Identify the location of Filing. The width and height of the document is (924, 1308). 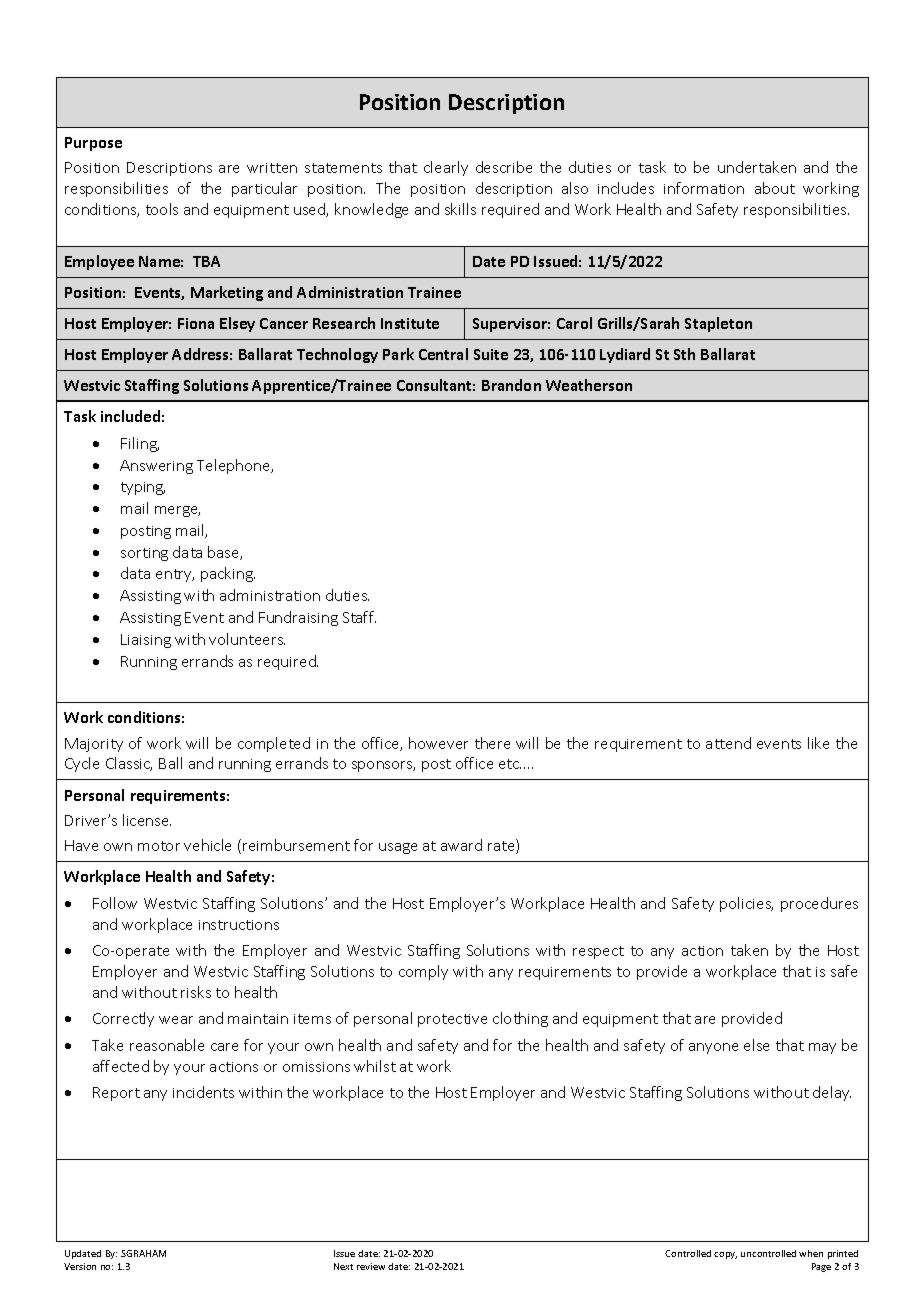
(140, 444).
